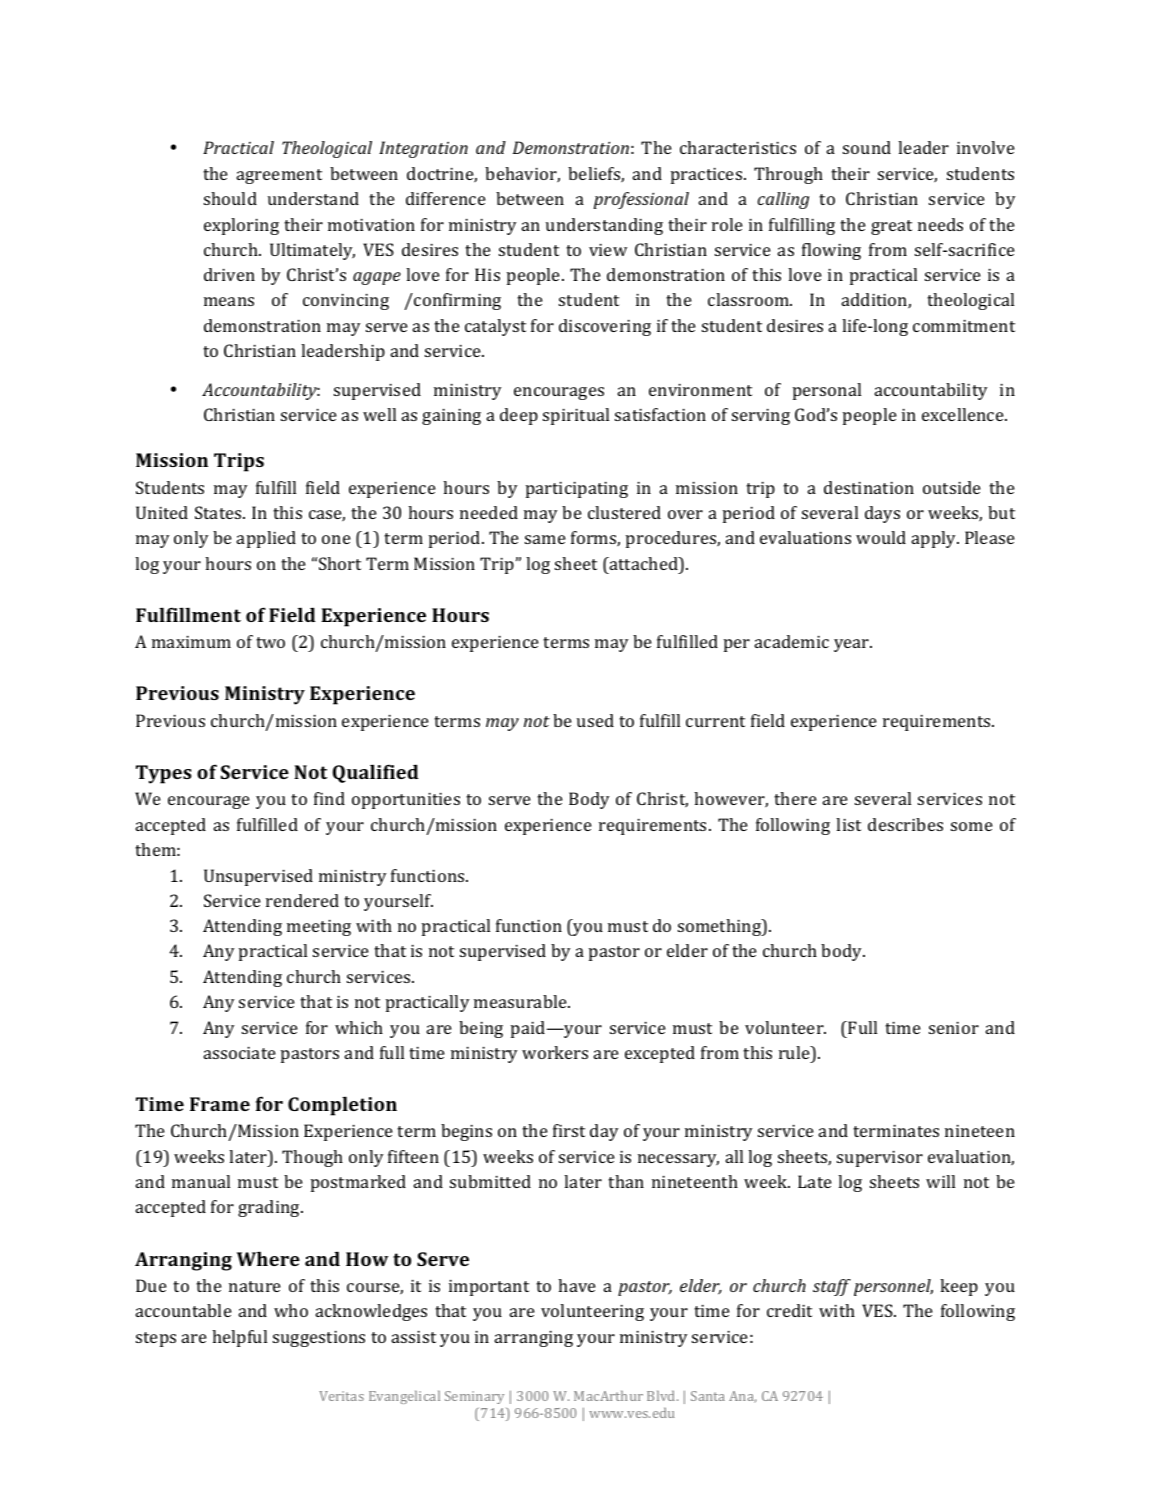 The width and height of the image is (1151, 1489). Describe the element at coordinates (239, 1053) in the image. I see `associate` at that location.
